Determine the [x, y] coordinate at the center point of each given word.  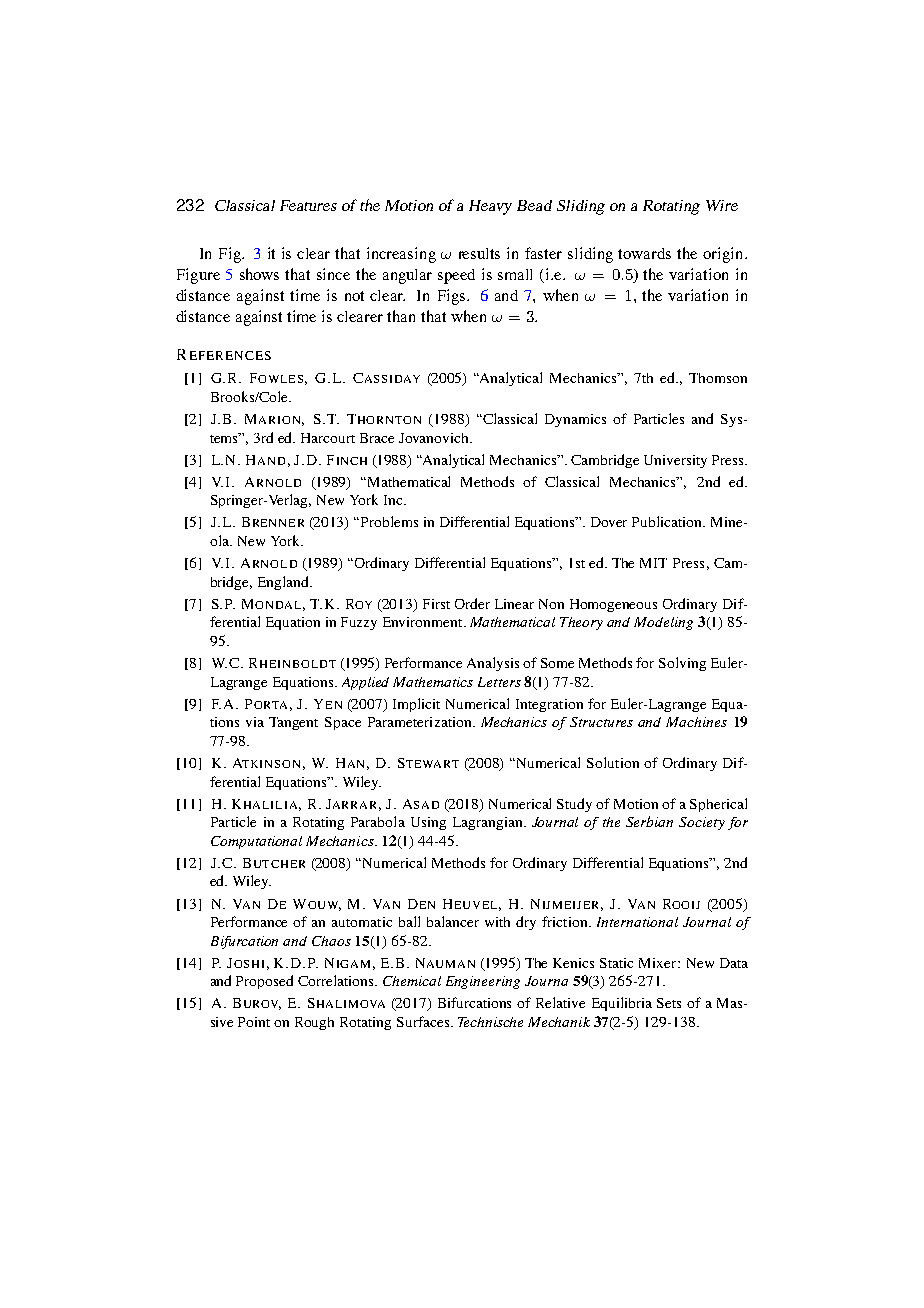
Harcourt [328, 438]
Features [308, 205]
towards [644, 253]
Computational [256, 842]
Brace [377, 438]
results [479, 253]
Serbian [649, 821]
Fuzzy [359, 623]
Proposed [264, 982]
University [675, 461]
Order [472, 603]
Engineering [483, 982]
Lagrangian [489, 823]
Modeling [663, 623]
